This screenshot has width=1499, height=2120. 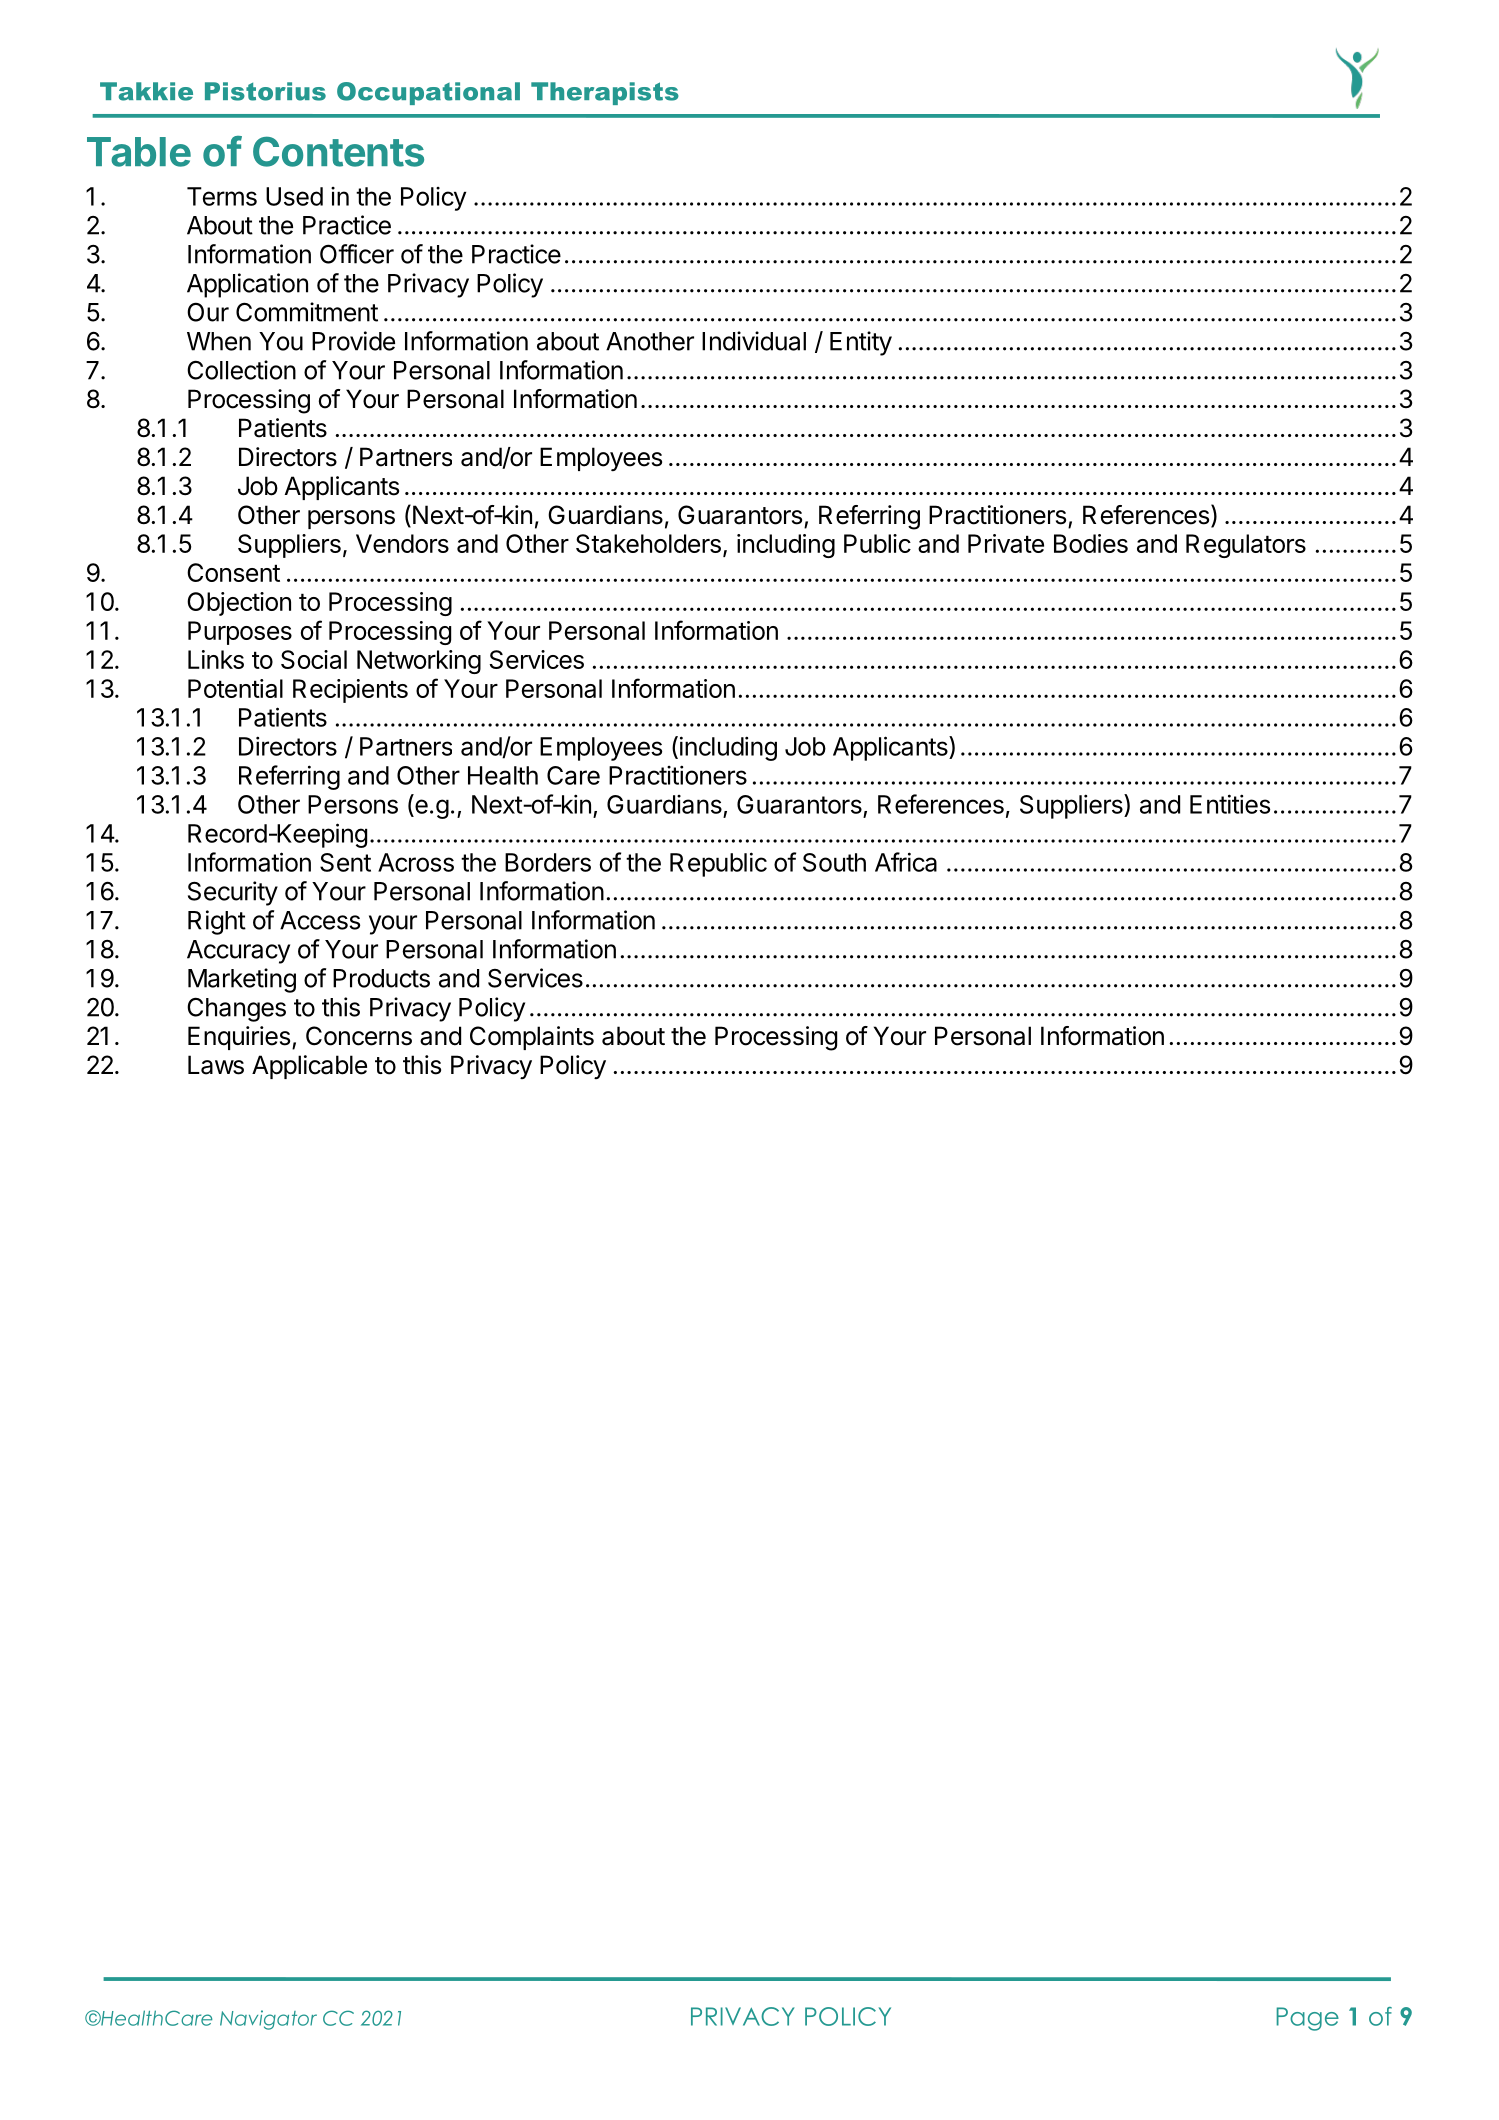 I want to click on Navigator, so click(x=268, y=2020).
